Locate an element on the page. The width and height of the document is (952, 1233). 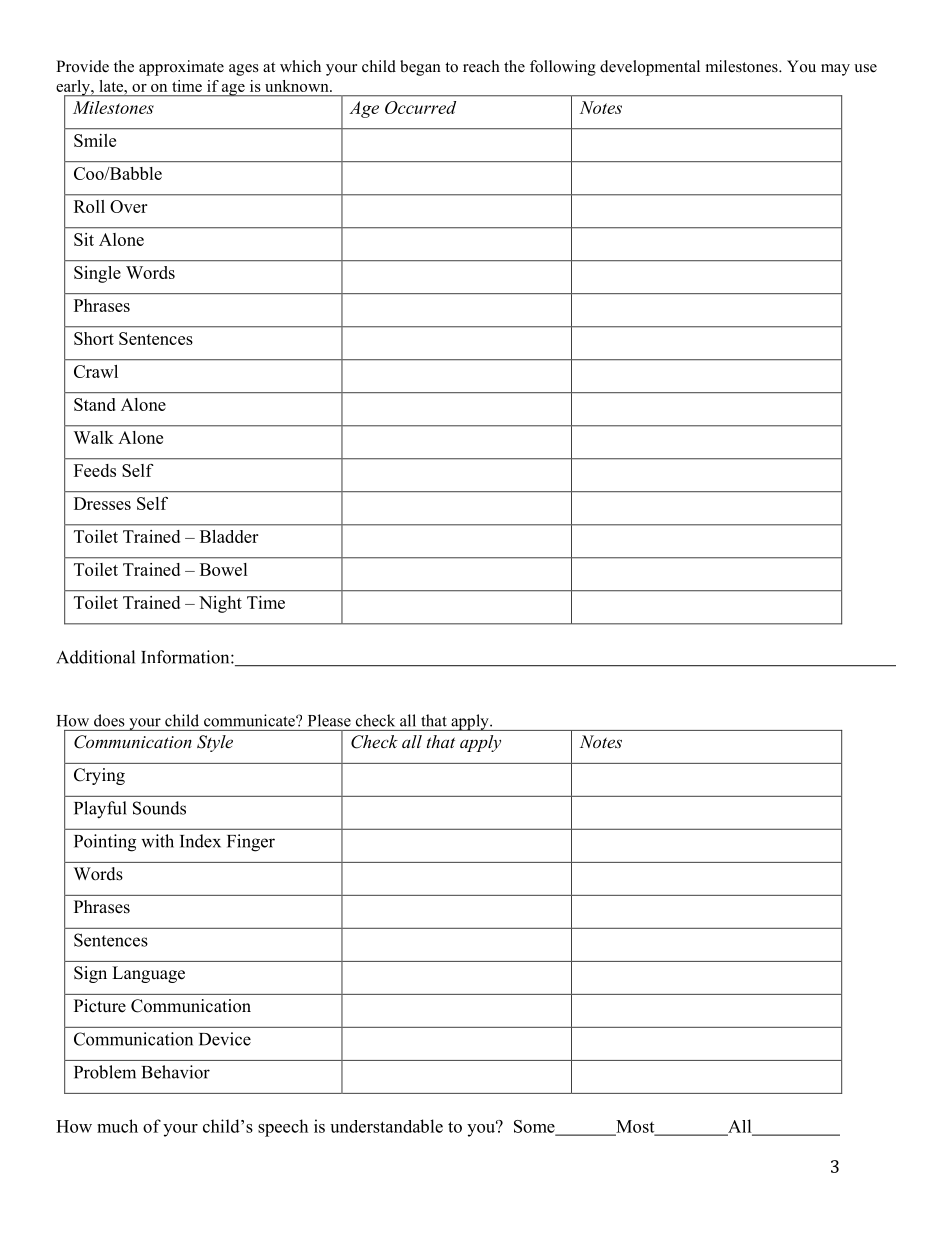
Walk is located at coordinates (93, 437).
